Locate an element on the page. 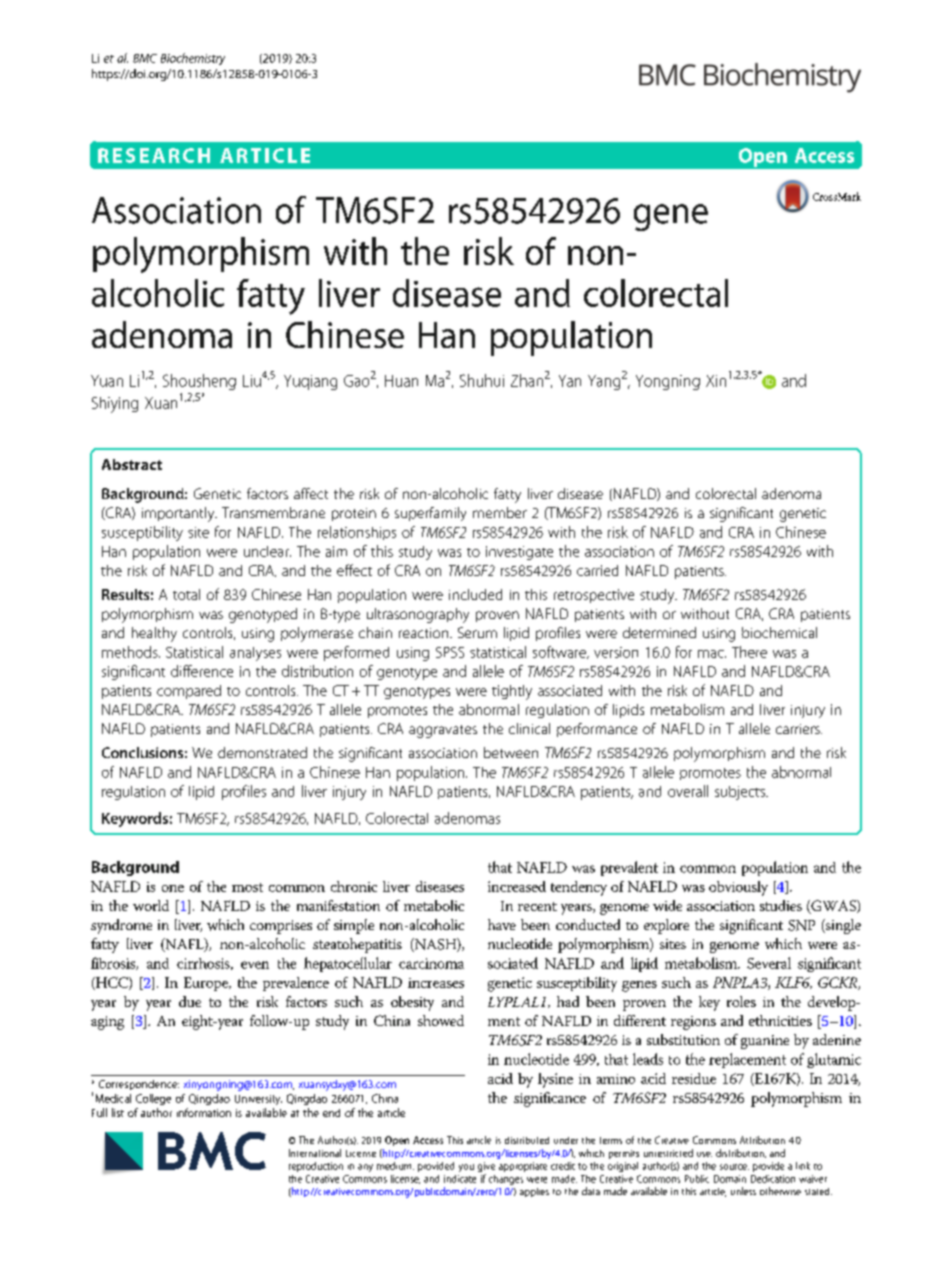 This page has width=952, height=1265. Biochemistry is located at coordinates (193, 59).
